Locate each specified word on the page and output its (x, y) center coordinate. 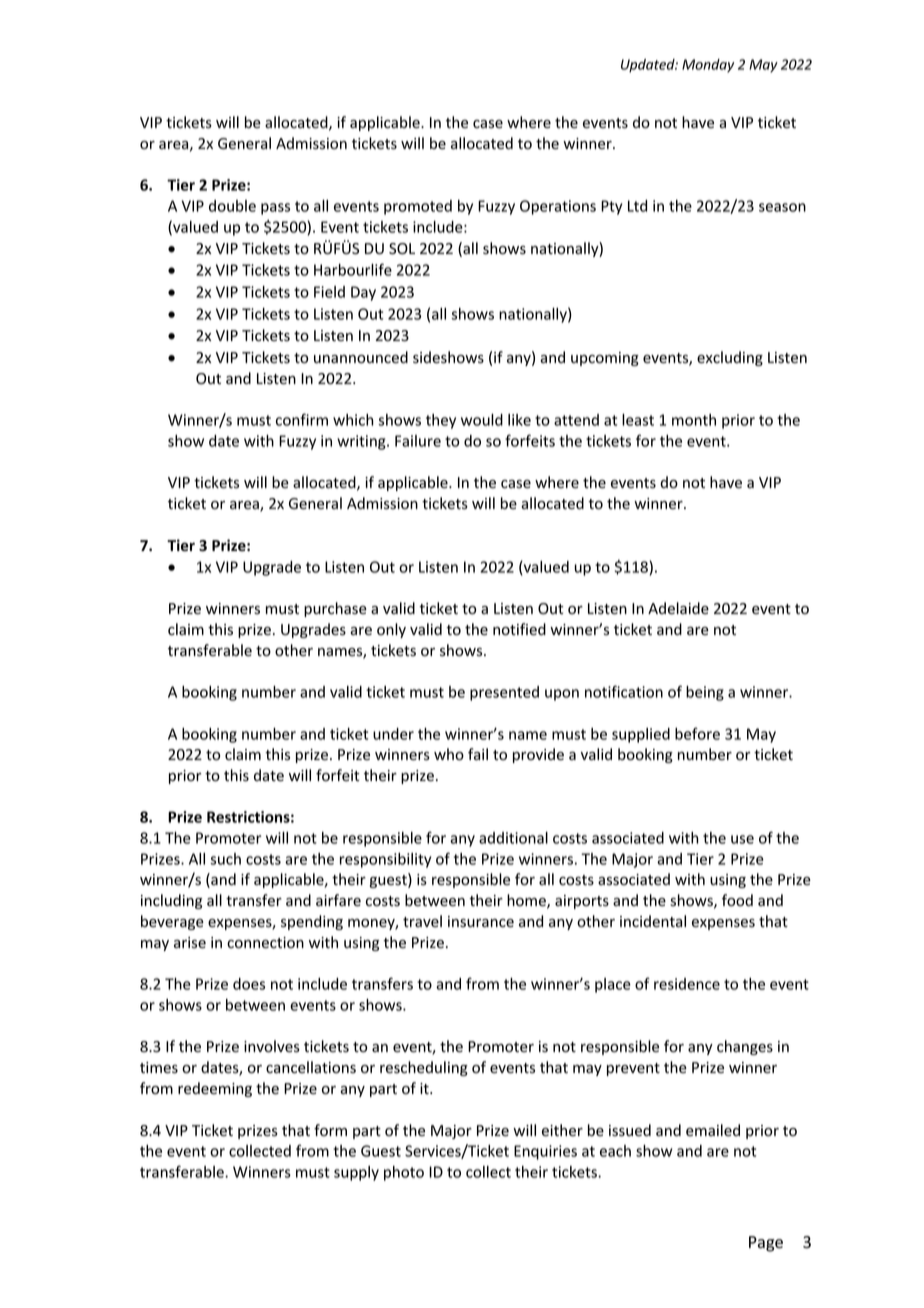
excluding (730, 358)
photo (404, 1173)
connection (265, 943)
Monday (708, 66)
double (232, 206)
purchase (335, 609)
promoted (418, 207)
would (482, 420)
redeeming (215, 1089)
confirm (302, 419)
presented (504, 693)
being (705, 693)
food (737, 900)
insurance (481, 922)
